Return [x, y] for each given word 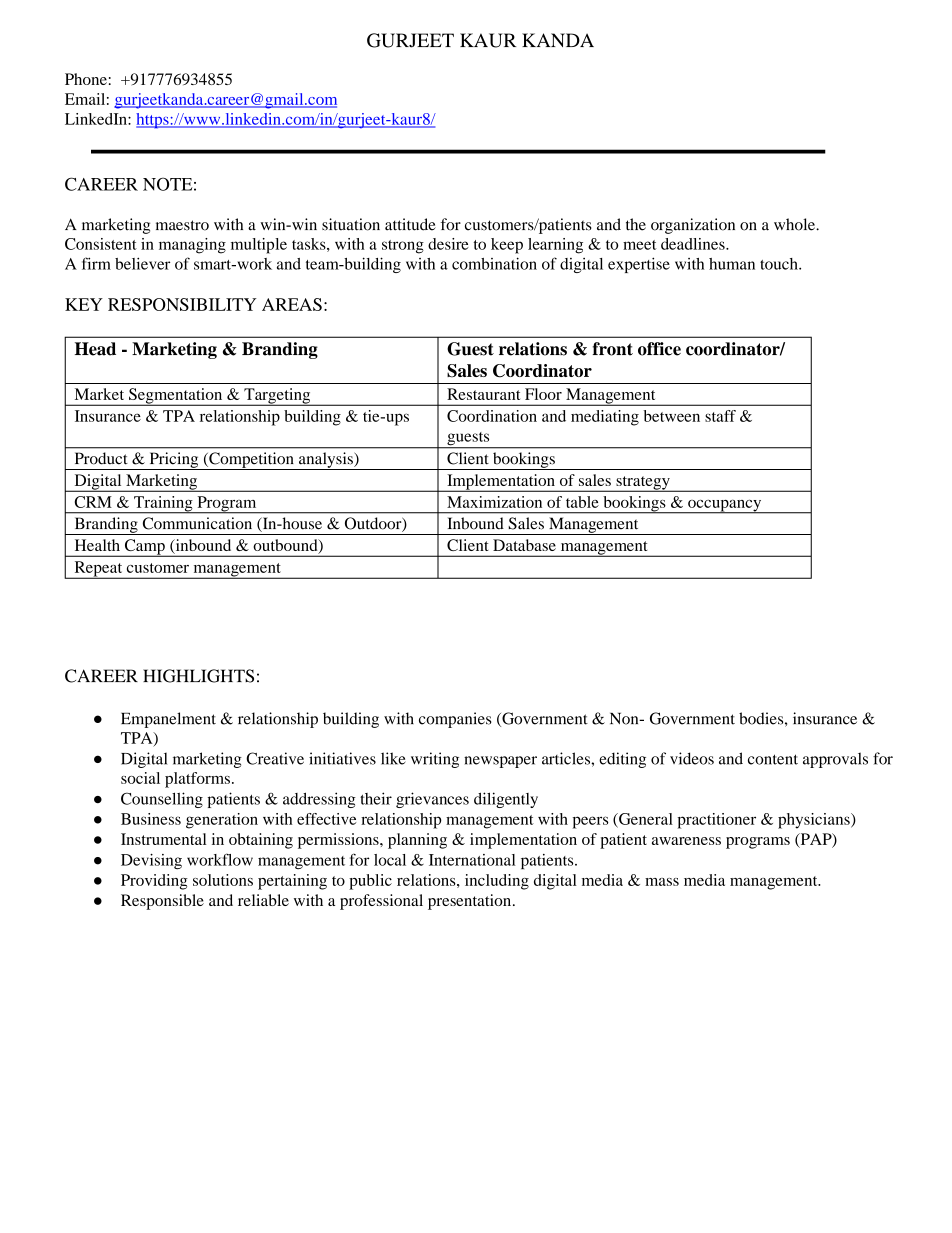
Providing [154, 882]
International [472, 860]
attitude [410, 224]
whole [795, 224]
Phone [86, 79]
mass [662, 882]
